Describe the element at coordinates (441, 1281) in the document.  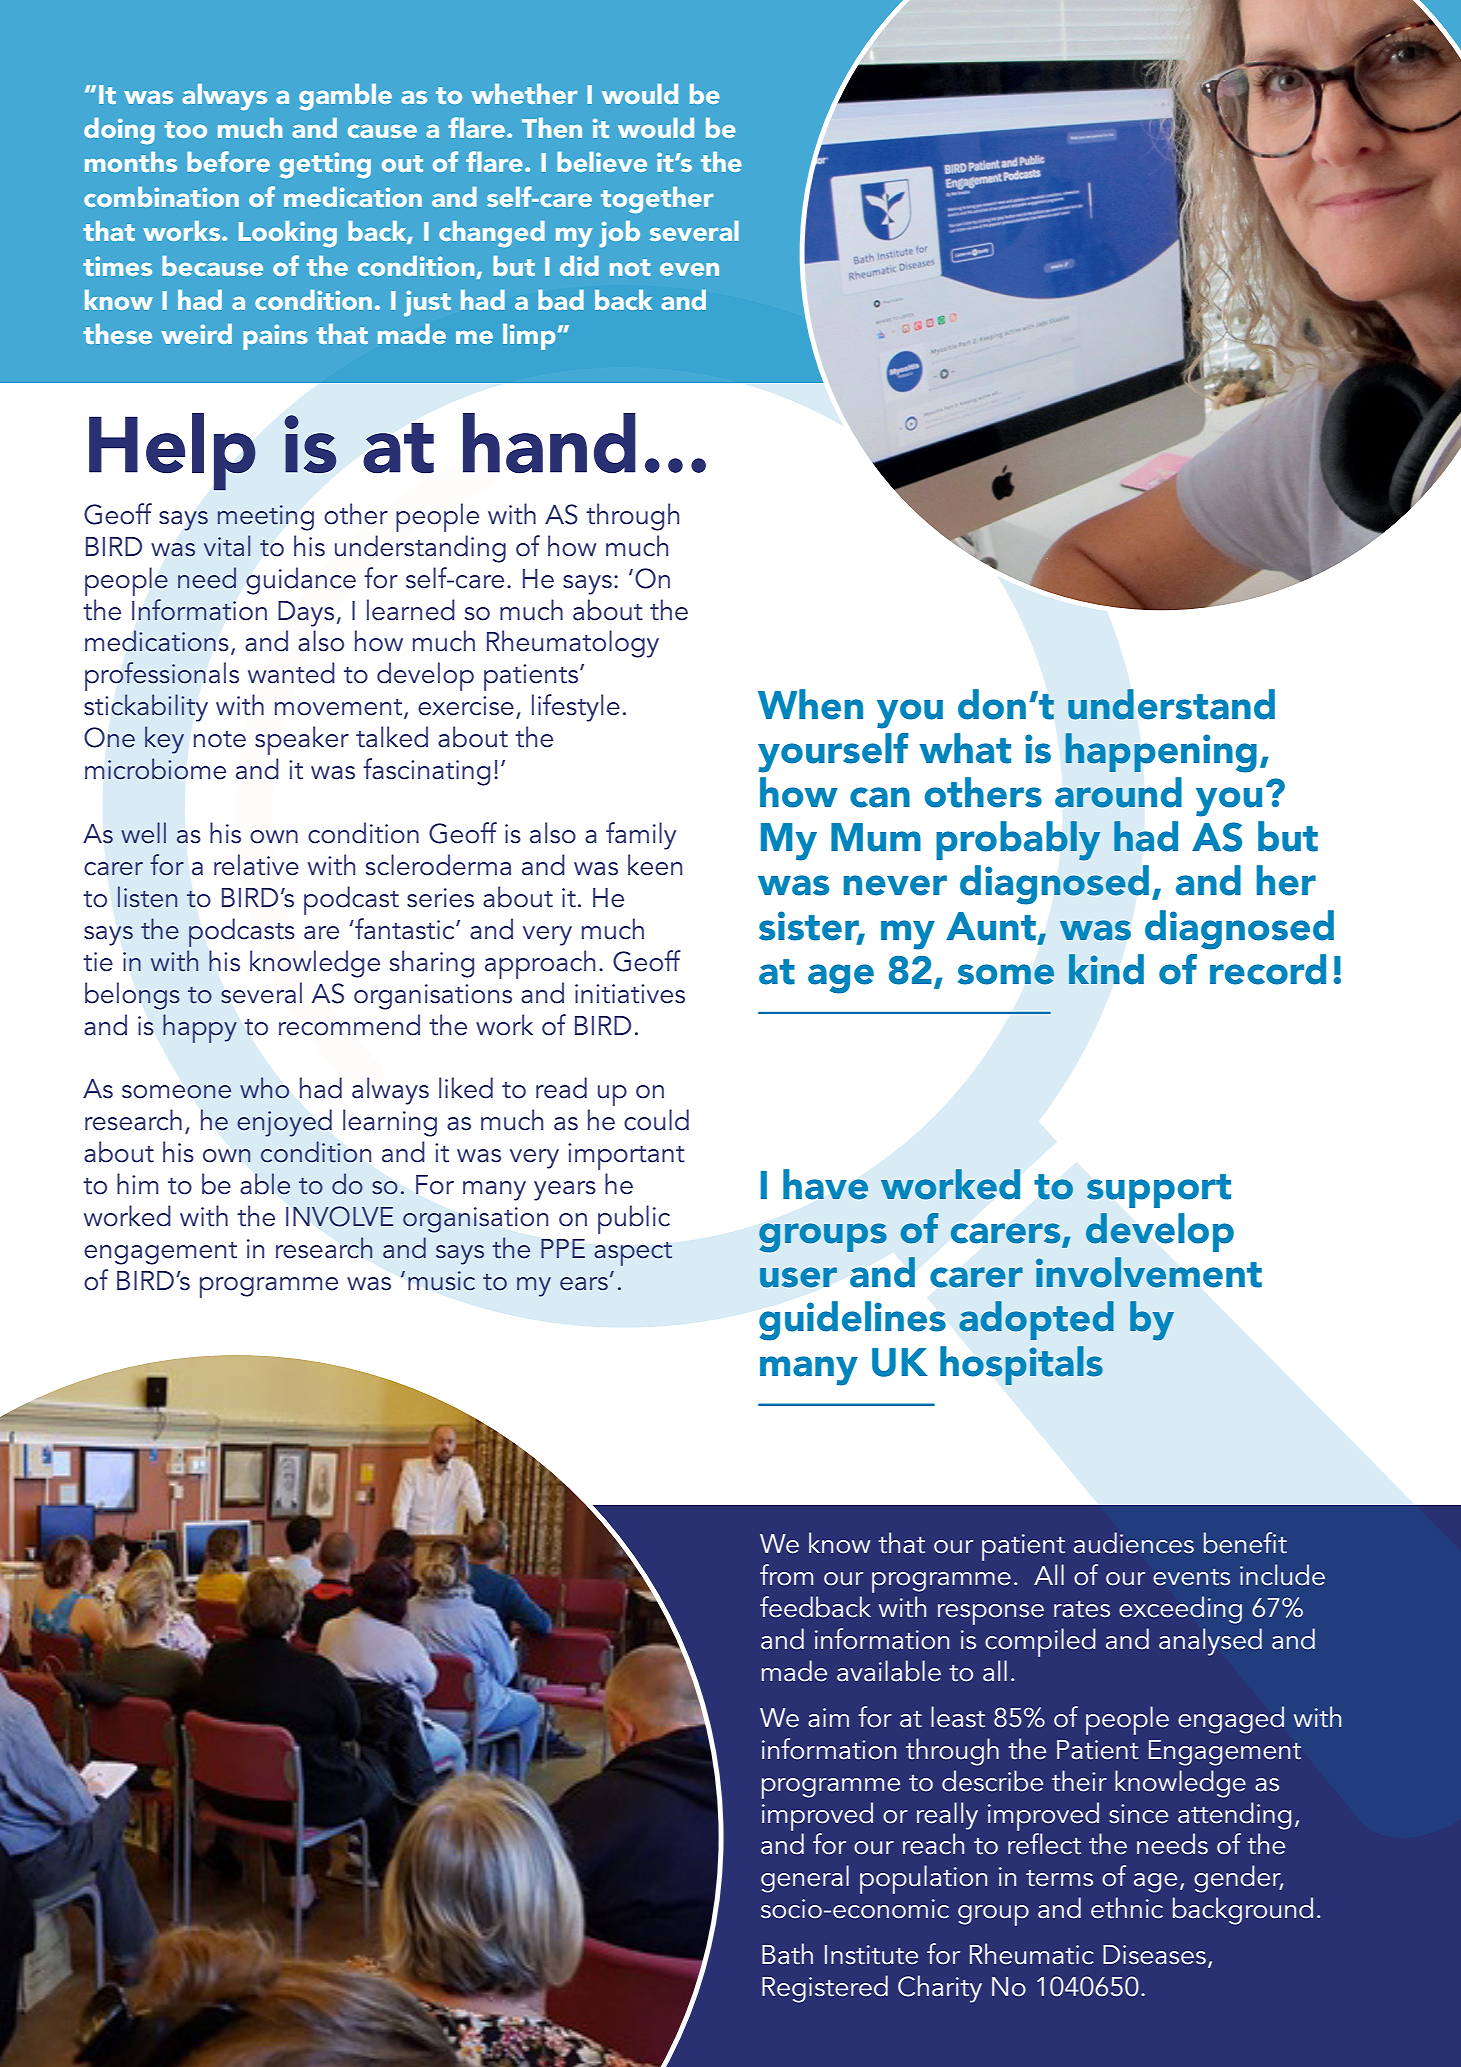
I see `music` at that location.
